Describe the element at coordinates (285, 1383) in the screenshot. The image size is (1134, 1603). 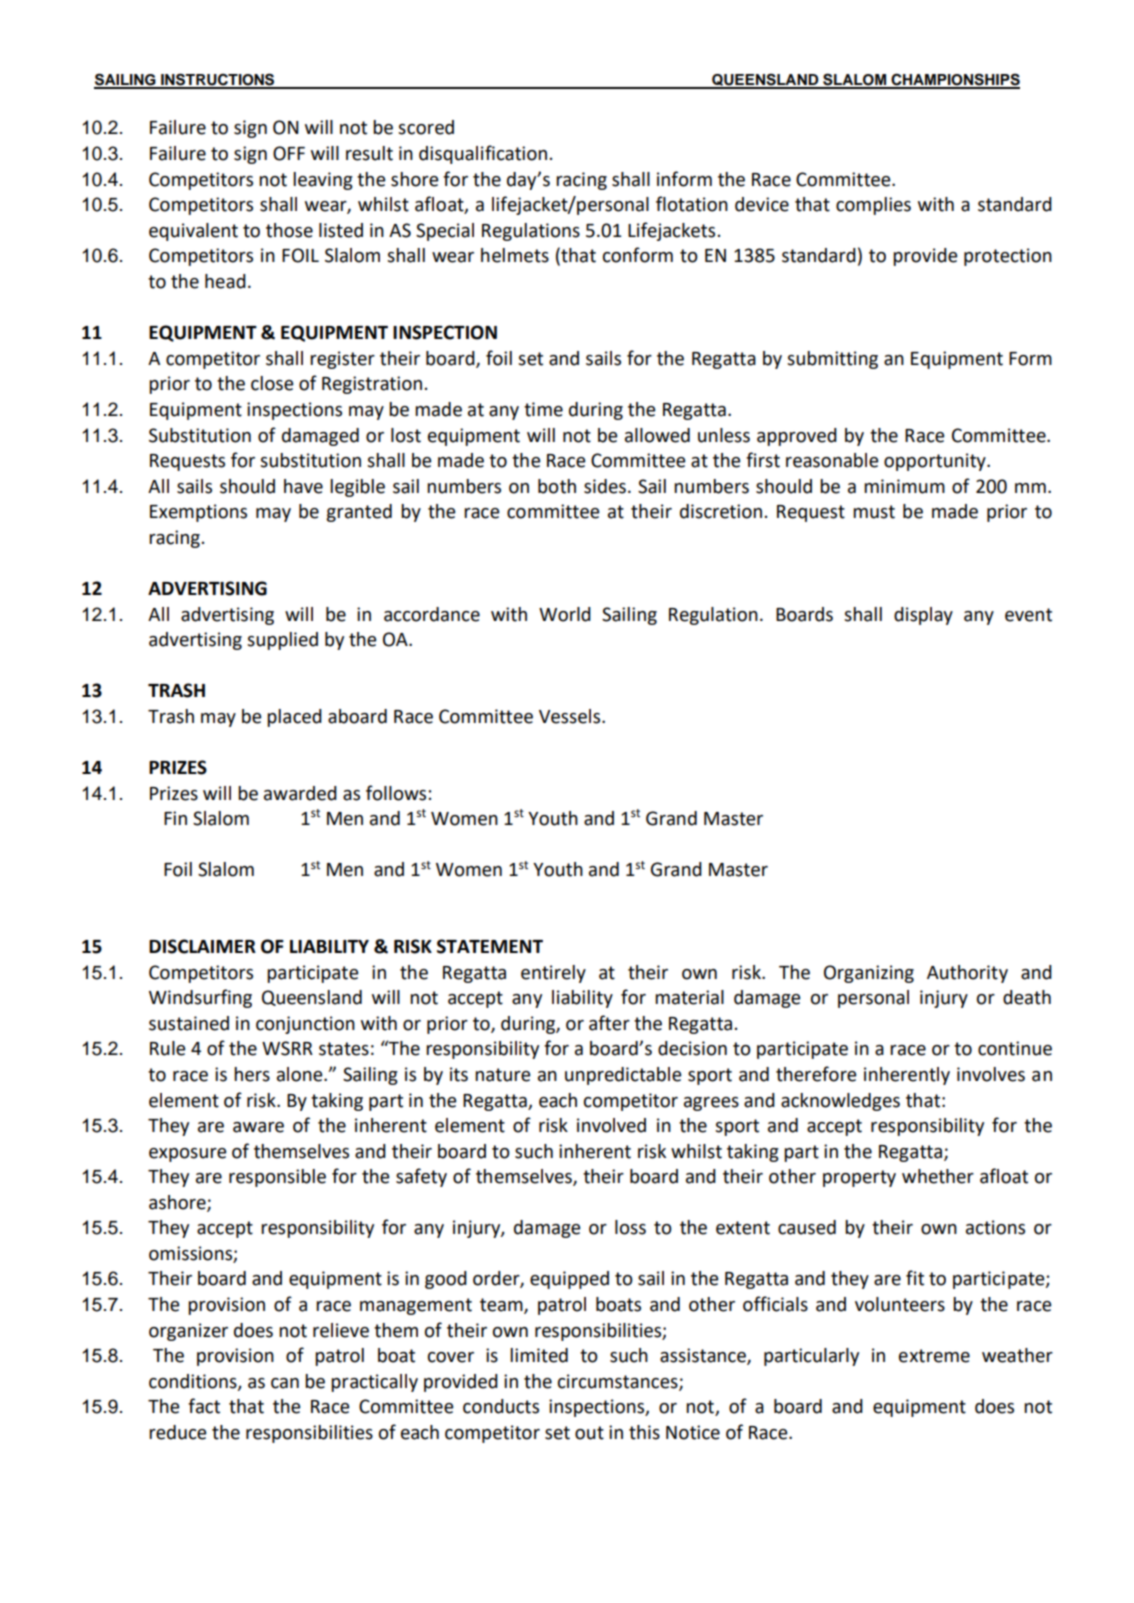
I see `can` at that location.
